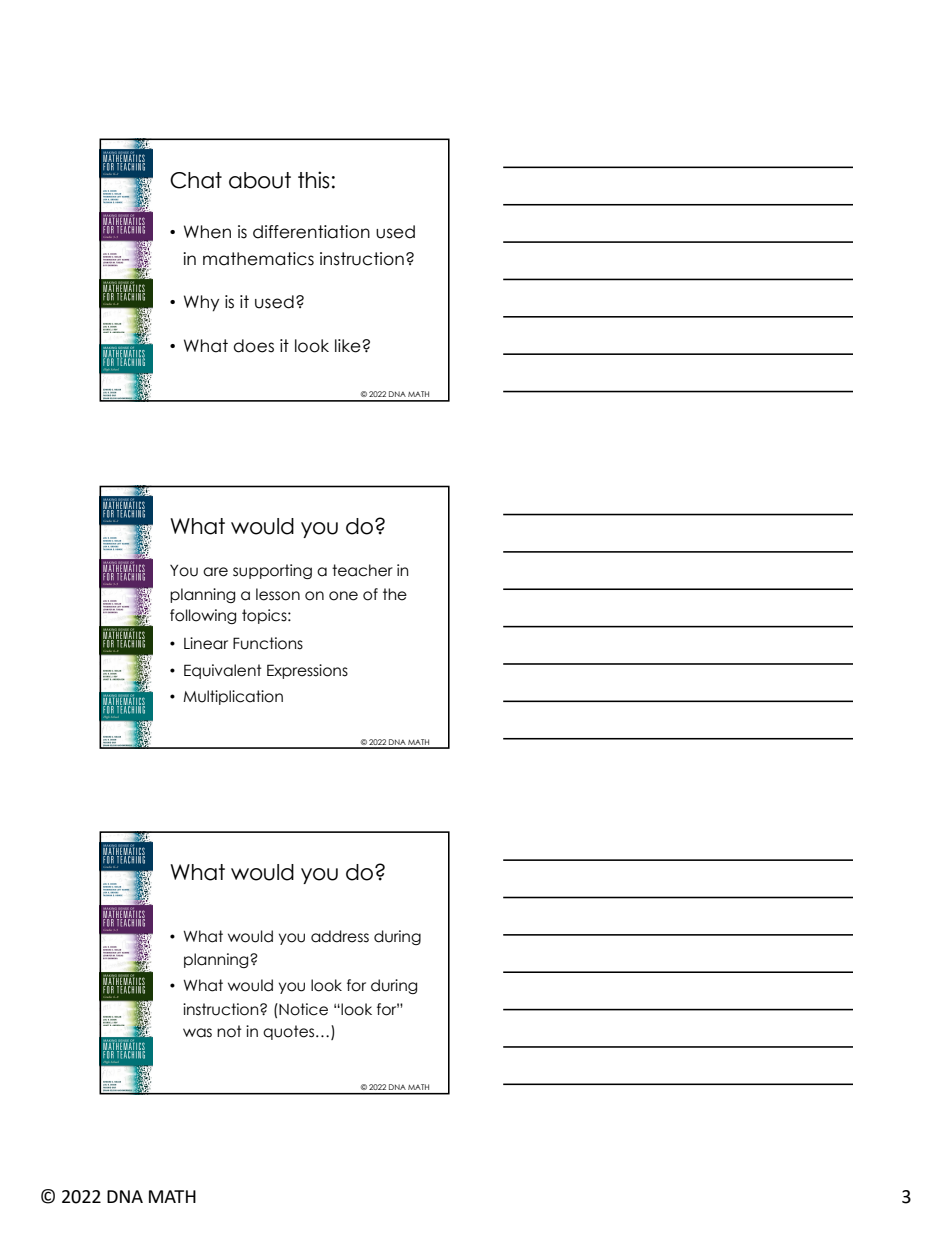  Describe the element at coordinates (314, 180) in the screenshot. I see `this` at that location.
